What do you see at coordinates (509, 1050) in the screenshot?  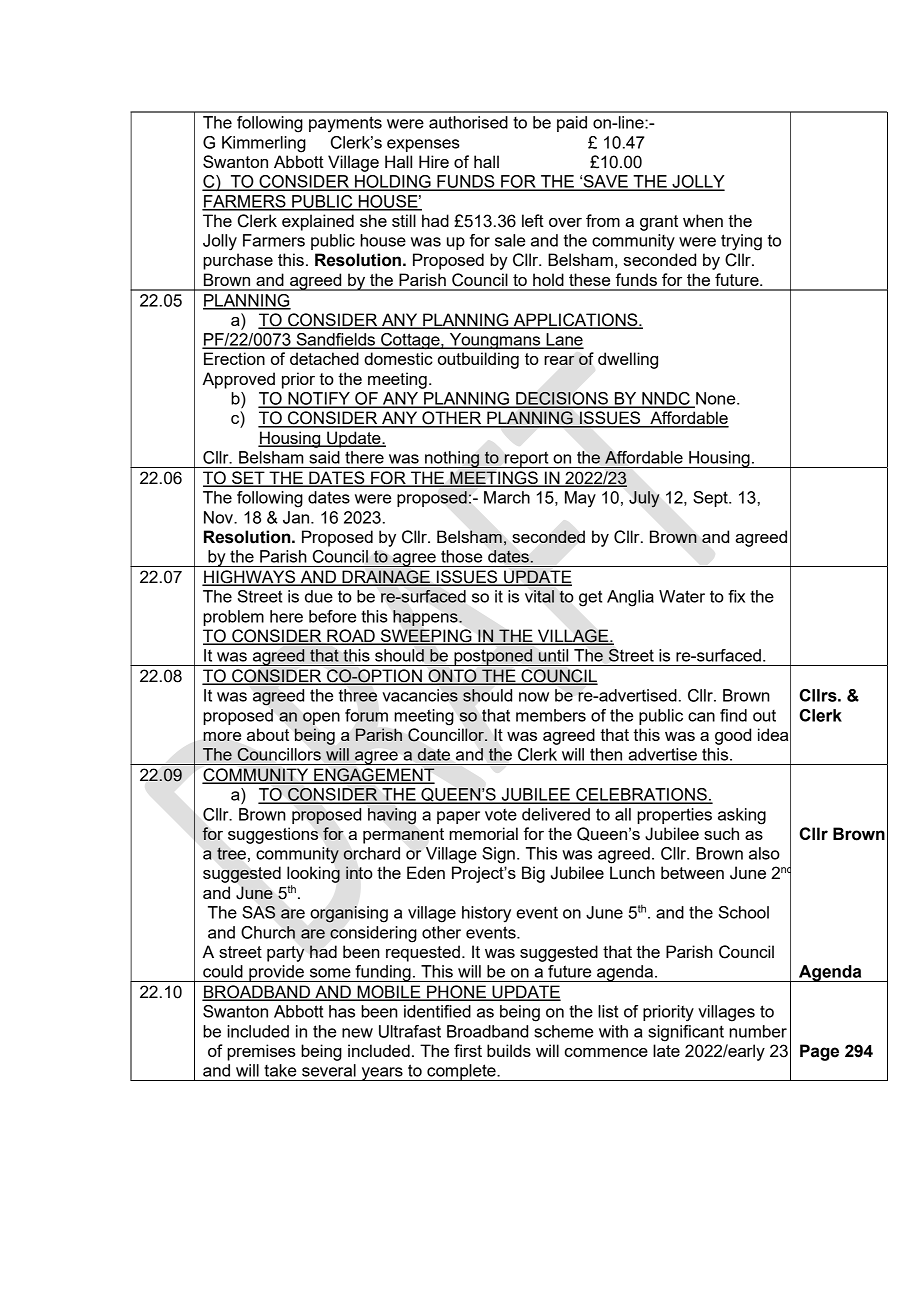 I see `builds` at bounding box center [509, 1050].
